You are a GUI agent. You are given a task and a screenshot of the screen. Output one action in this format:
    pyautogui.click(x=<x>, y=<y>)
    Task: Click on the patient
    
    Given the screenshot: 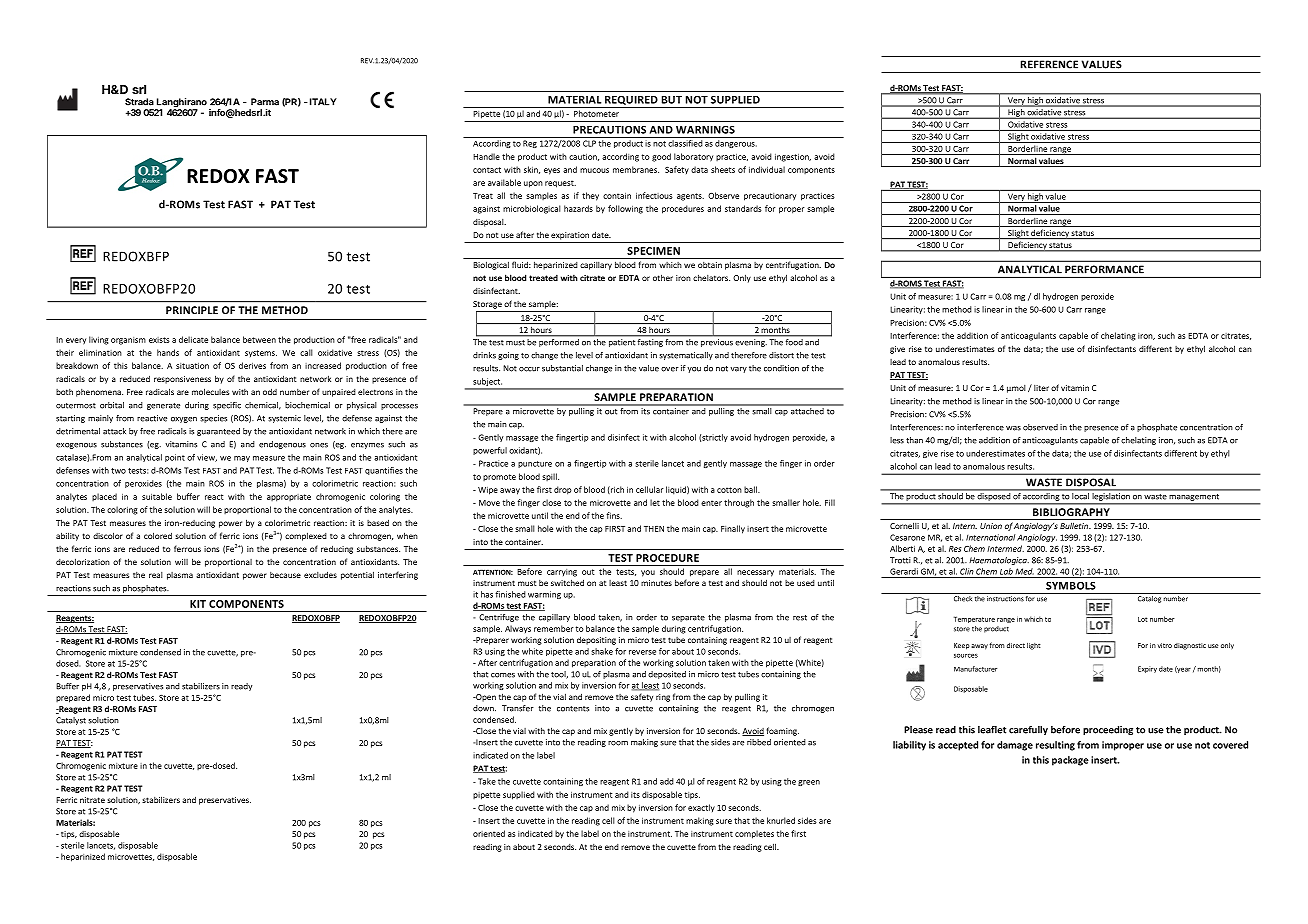 What is the action you would take?
    pyautogui.click(x=622, y=343)
